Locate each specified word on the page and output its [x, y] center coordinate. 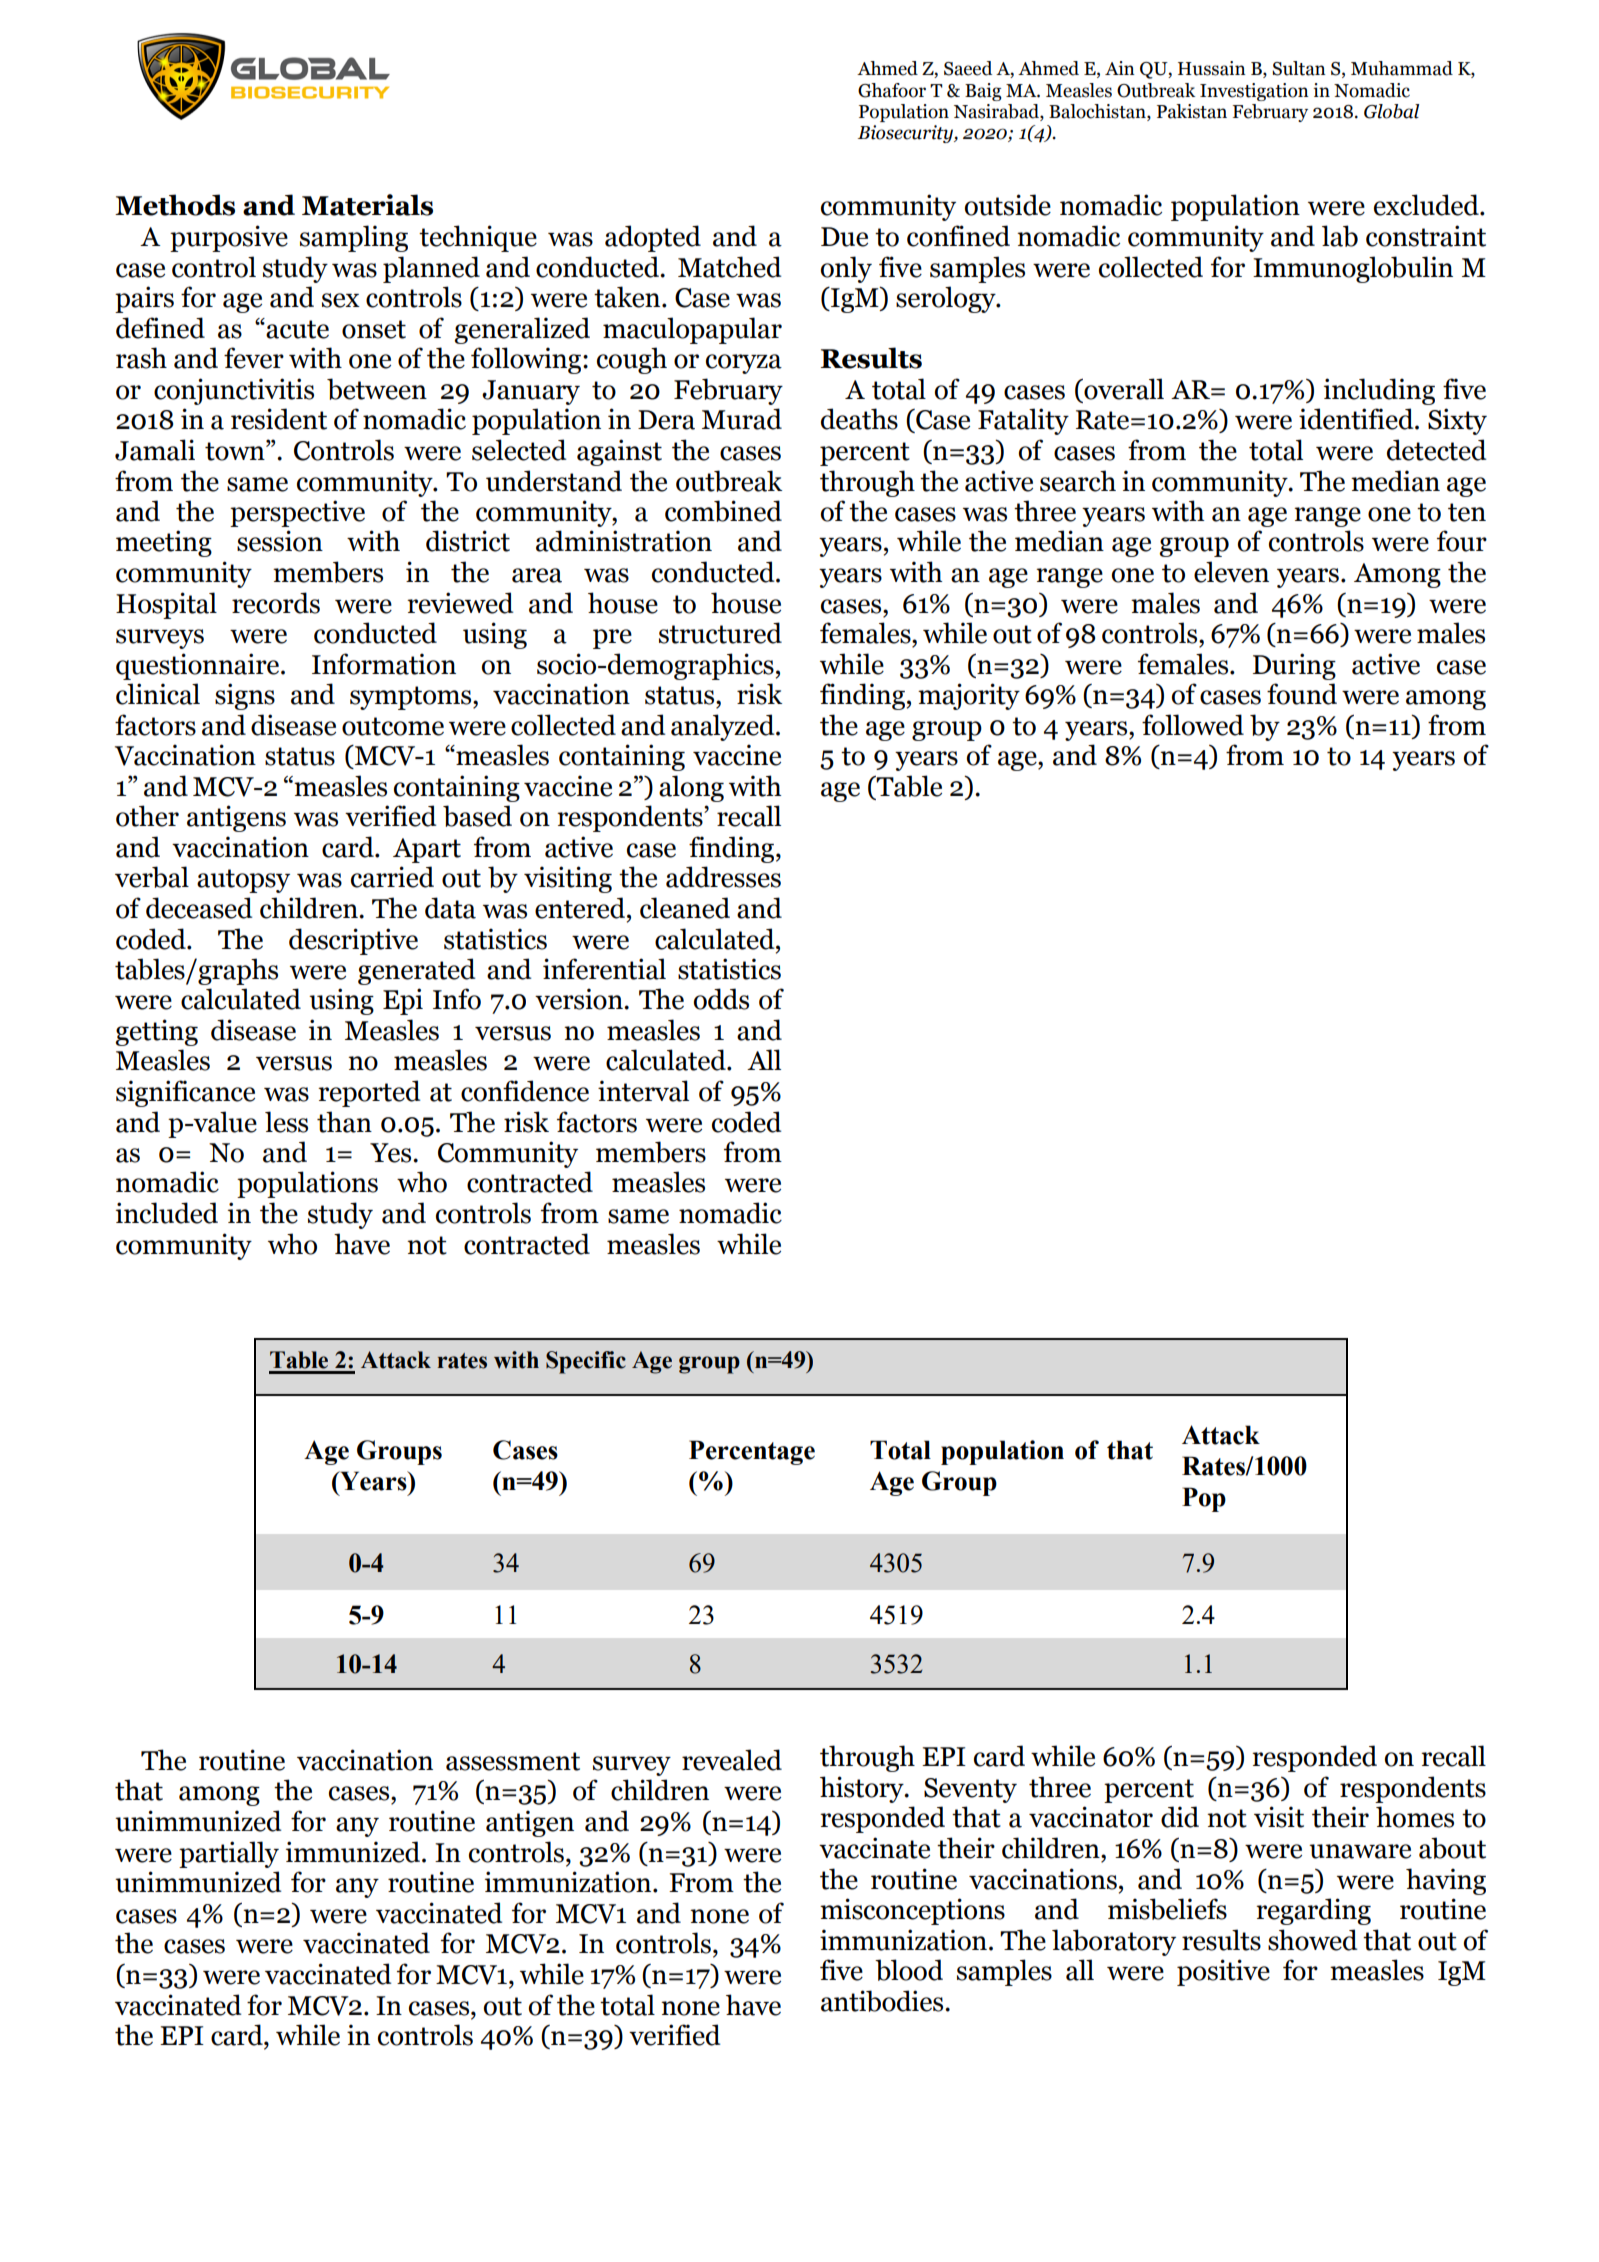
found [1302, 694]
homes [1415, 1817]
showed [1312, 1940]
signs [245, 696]
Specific [586, 1362]
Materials [367, 205]
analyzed [724, 727]
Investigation [1254, 92]
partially [229, 1854]
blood [909, 1970]
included [167, 1213]
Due [844, 237]
